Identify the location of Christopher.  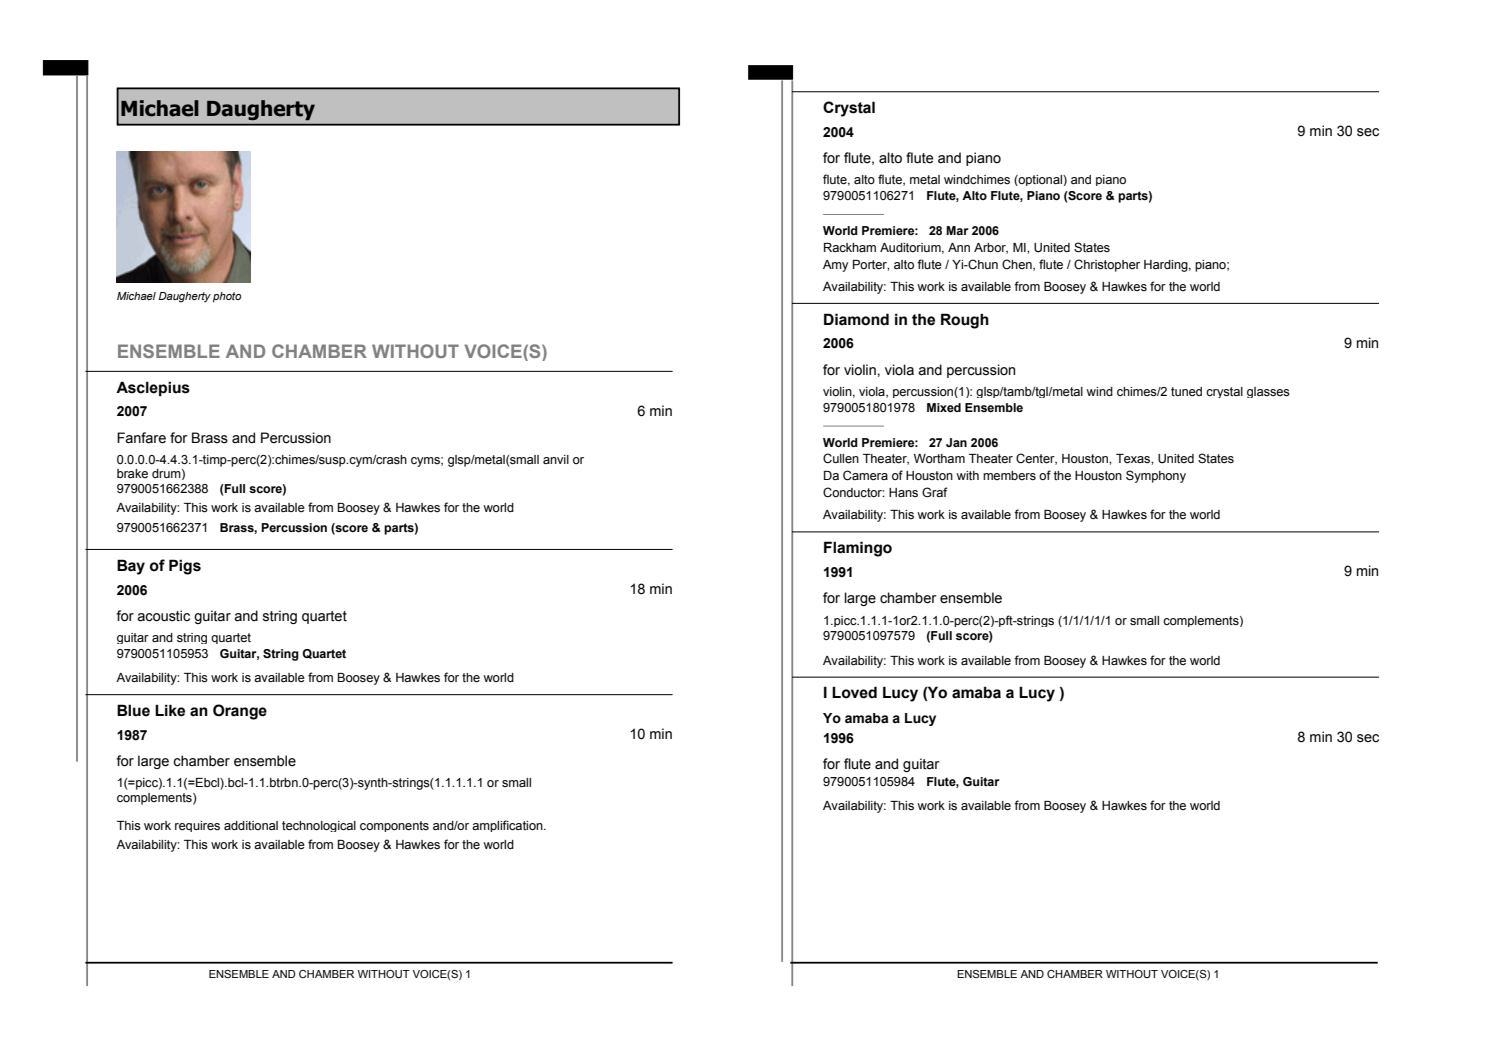
(1107, 265).
